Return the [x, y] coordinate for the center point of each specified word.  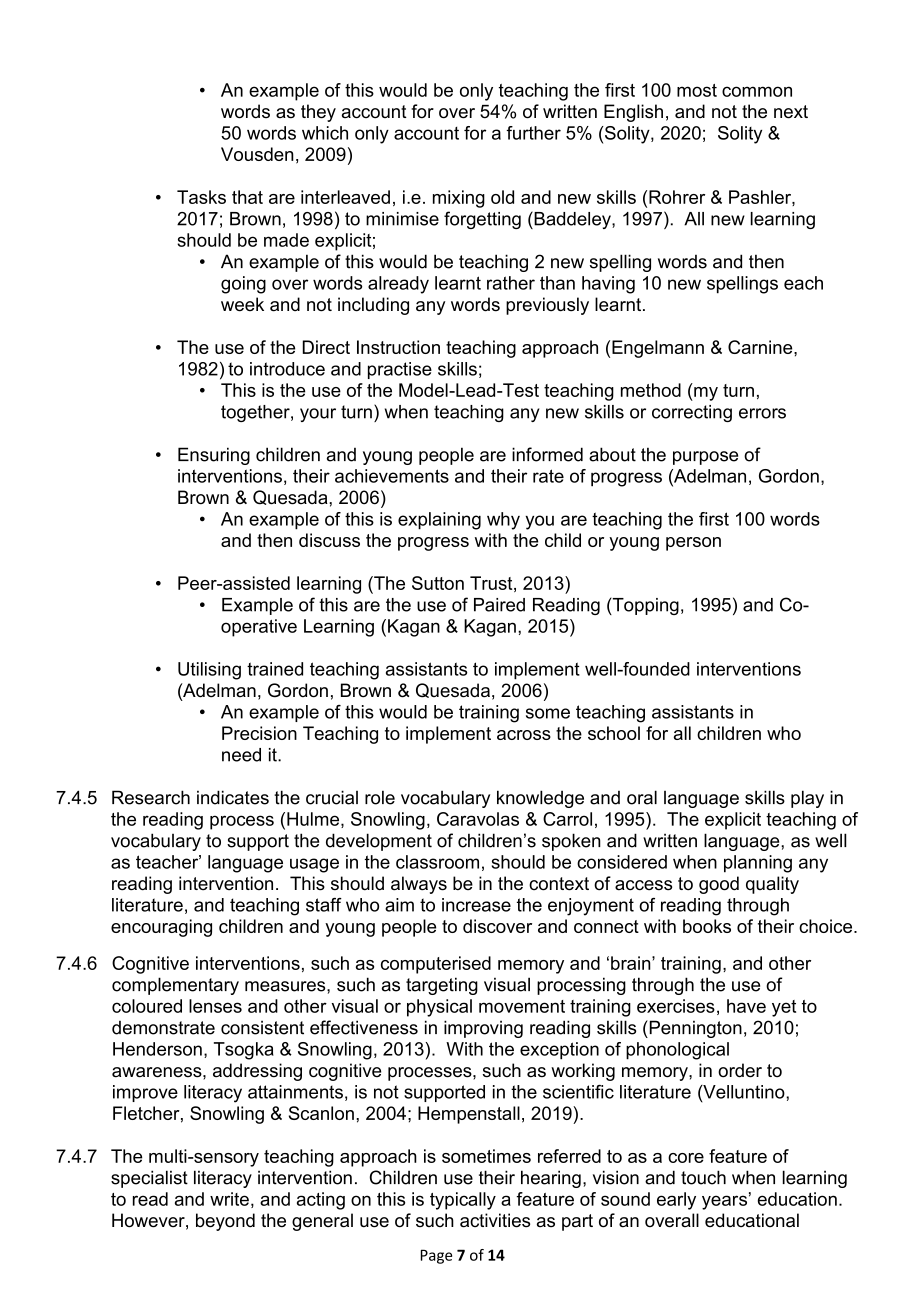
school [614, 733]
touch [703, 1177]
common [757, 91]
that [247, 197]
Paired [499, 605]
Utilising [209, 671]
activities [495, 1220]
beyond [225, 1222]
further [533, 133]
